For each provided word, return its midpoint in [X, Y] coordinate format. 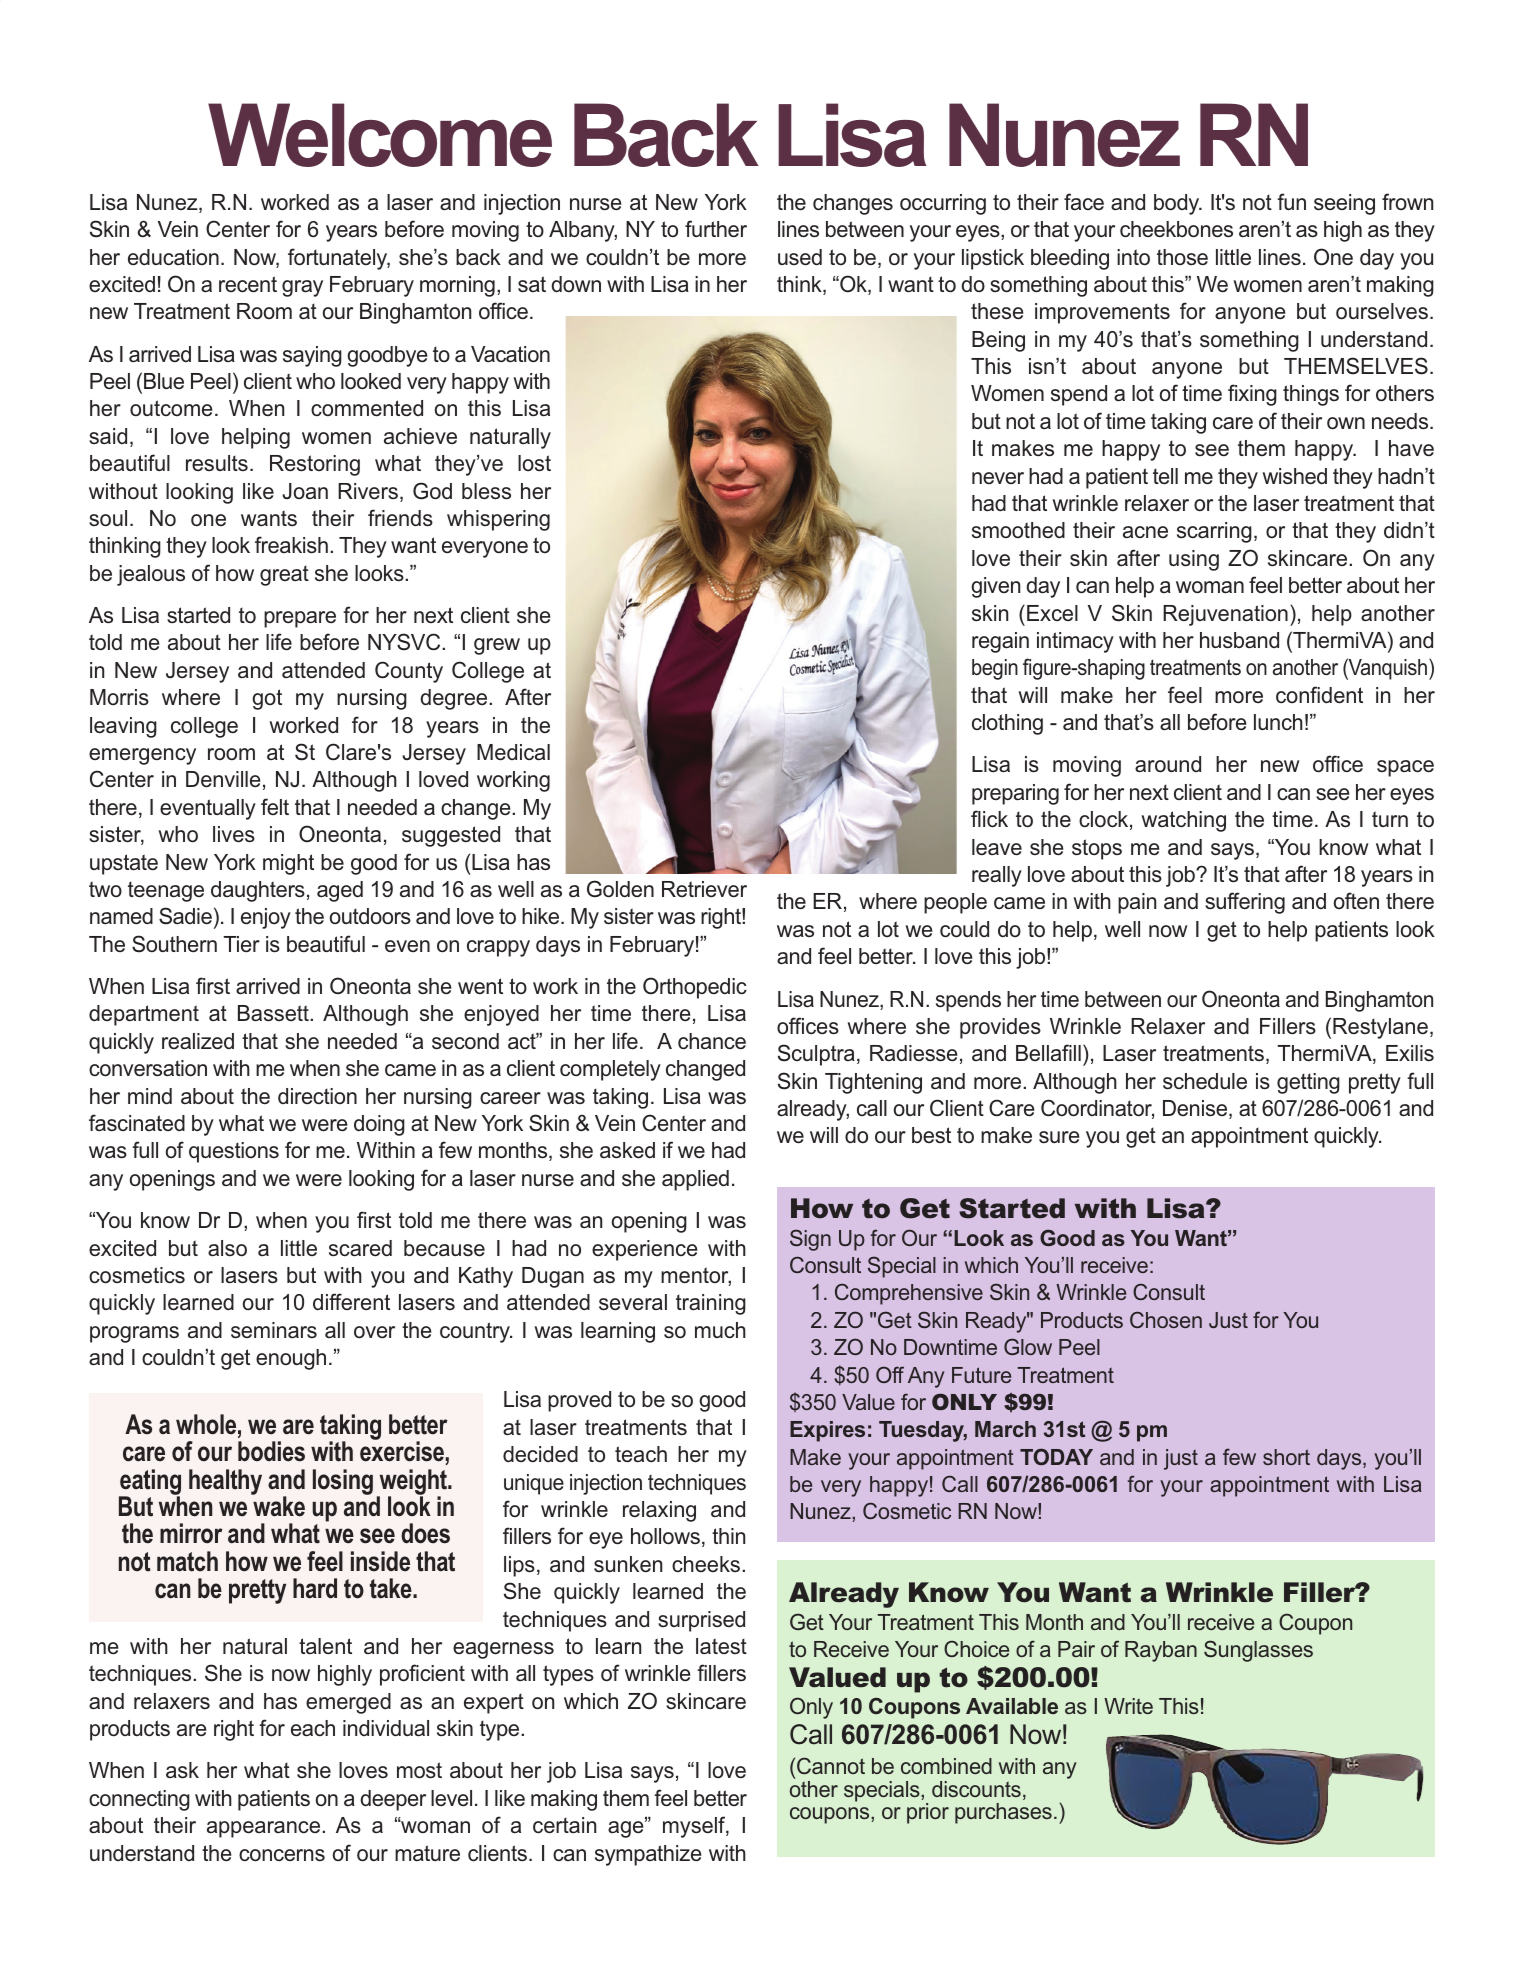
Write [1128, 1706]
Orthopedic [695, 988]
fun [1291, 201]
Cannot [831, 1765]
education [173, 257]
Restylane [1380, 1028]
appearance [265, 1829]
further [716, 228]
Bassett [274, 1013]
